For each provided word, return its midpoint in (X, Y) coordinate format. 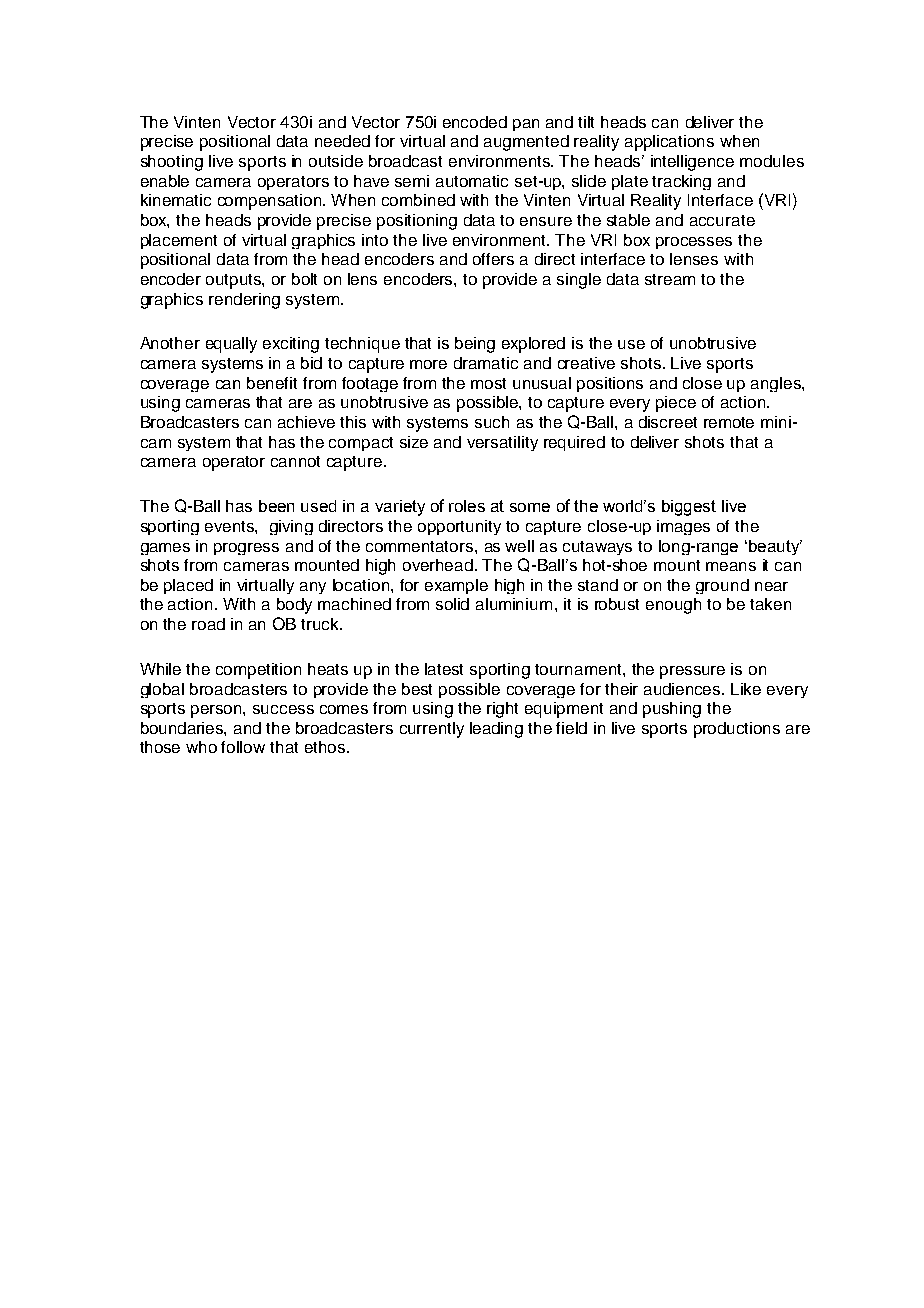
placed (188, 586)
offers (493, 259)
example (456, 586)
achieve (306, 422)
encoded (475, 122)
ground (722, 586)
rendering (244, 301)
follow (243, 747)
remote (729, 422)
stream (670, 279)
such (492, 422)
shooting (172, 163)
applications (669, 143)
